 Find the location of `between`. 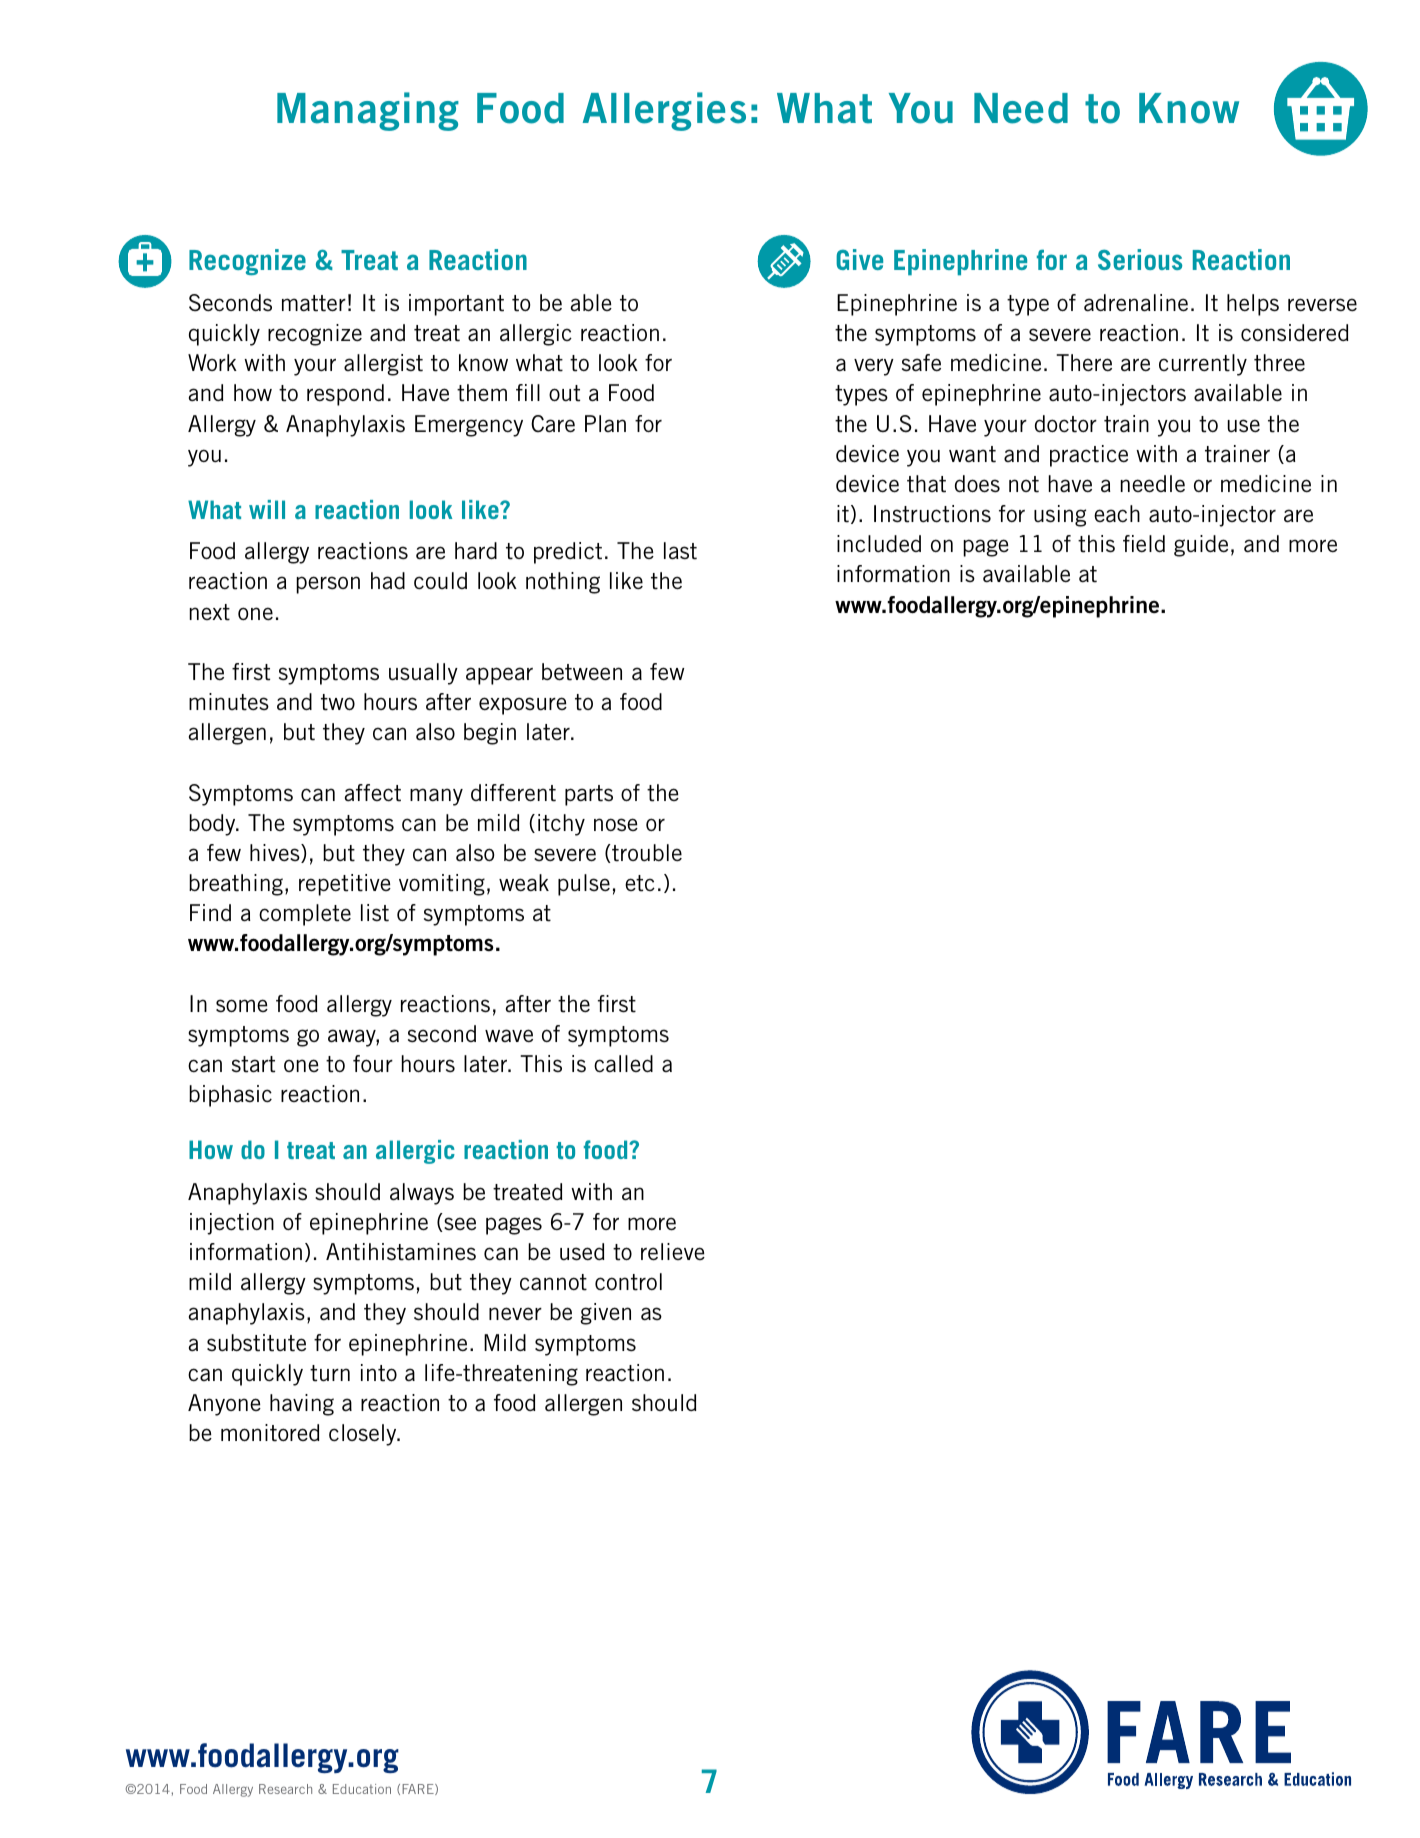

between is located at coordinates (582, 672).
